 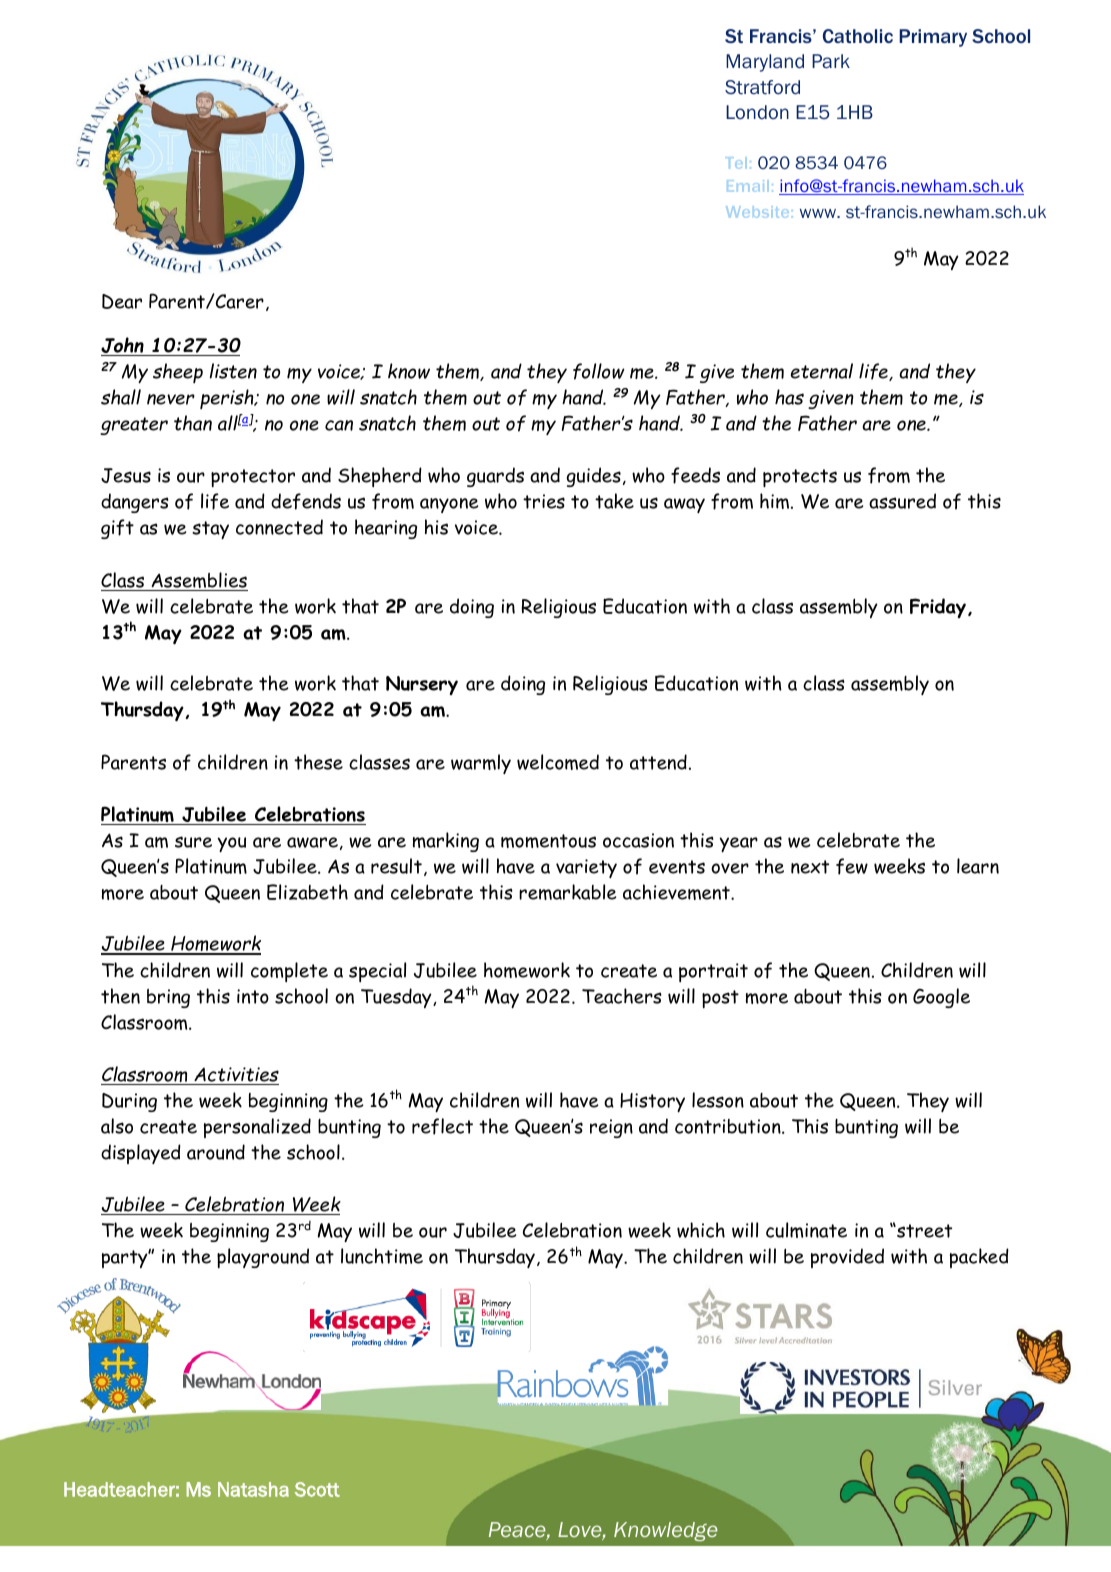 I want to click on Natasha, so click(x=253, y=1489).
